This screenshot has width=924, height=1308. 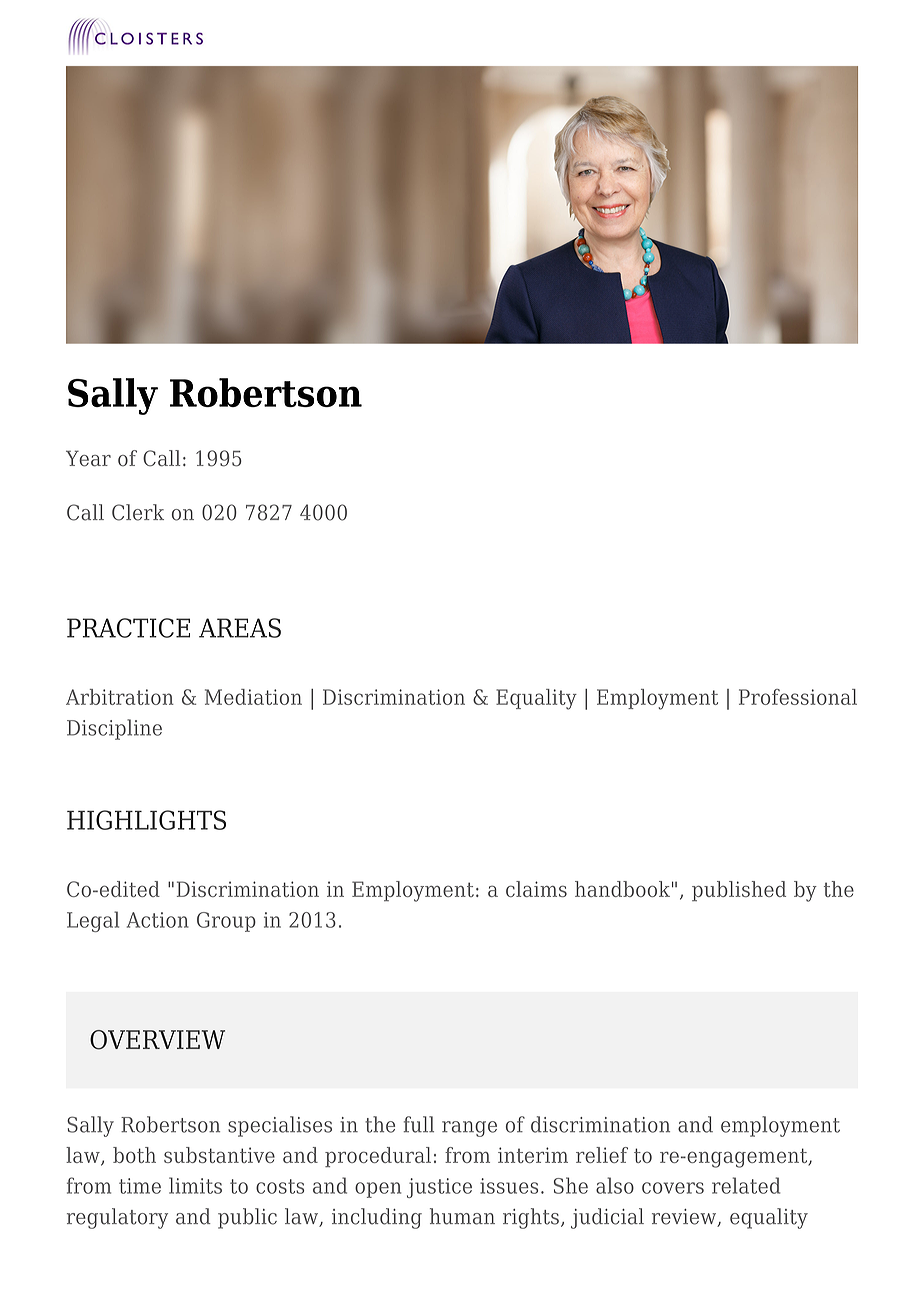 What do you see at coordinates (536, 889) in the screenshot?
I see `claims` at bounding box center [536, 889].
